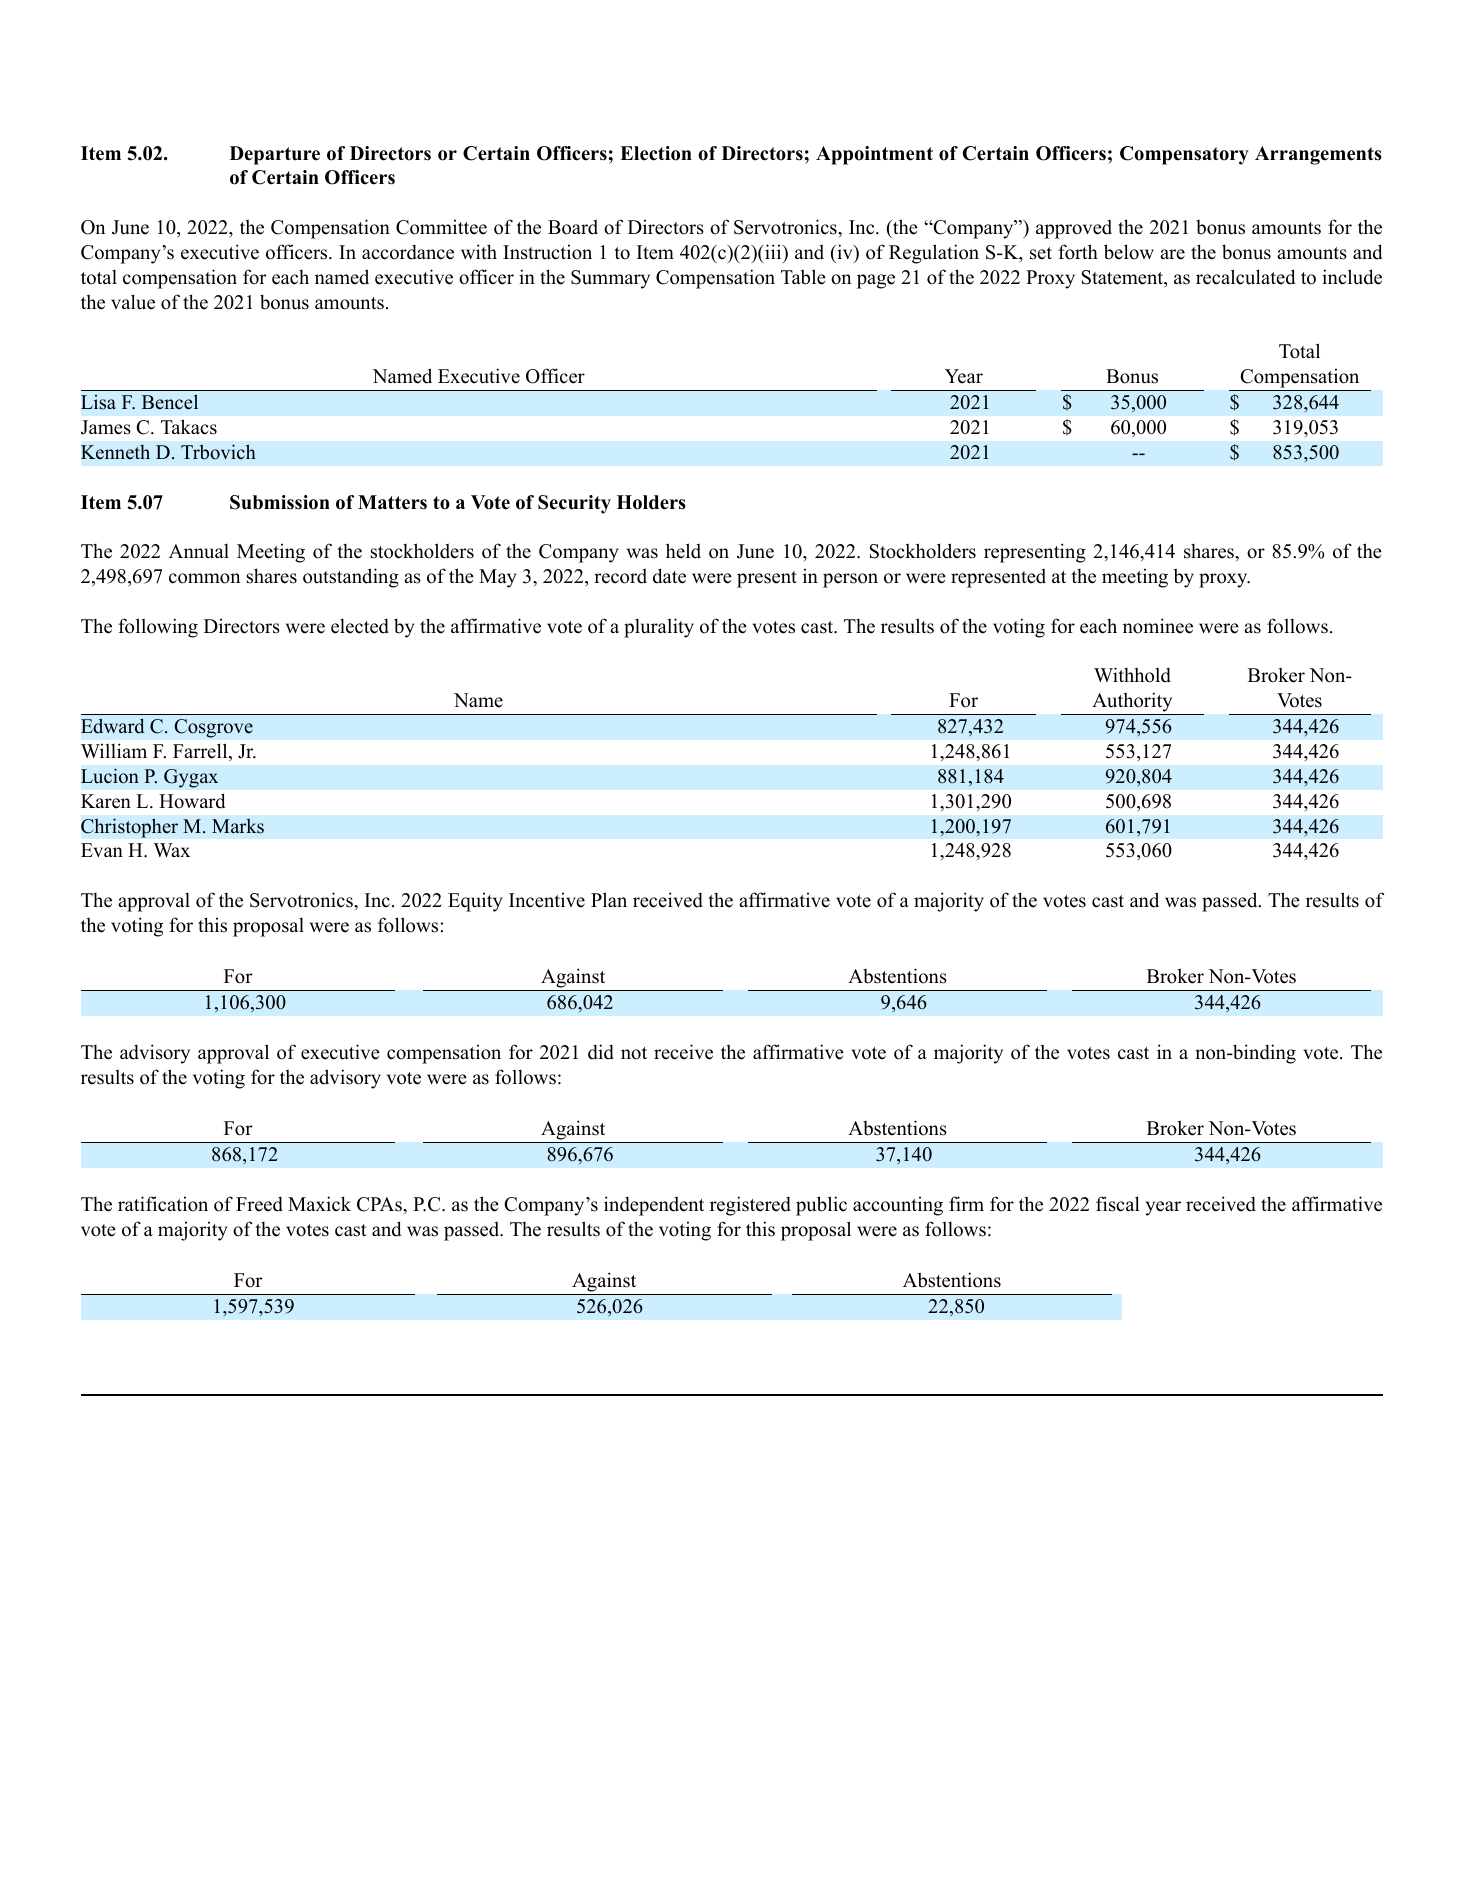 The image size is (1464, 1895). Describe the element at coordinates (1132, 702) in the screenshot. I see `Authority` at that location.
